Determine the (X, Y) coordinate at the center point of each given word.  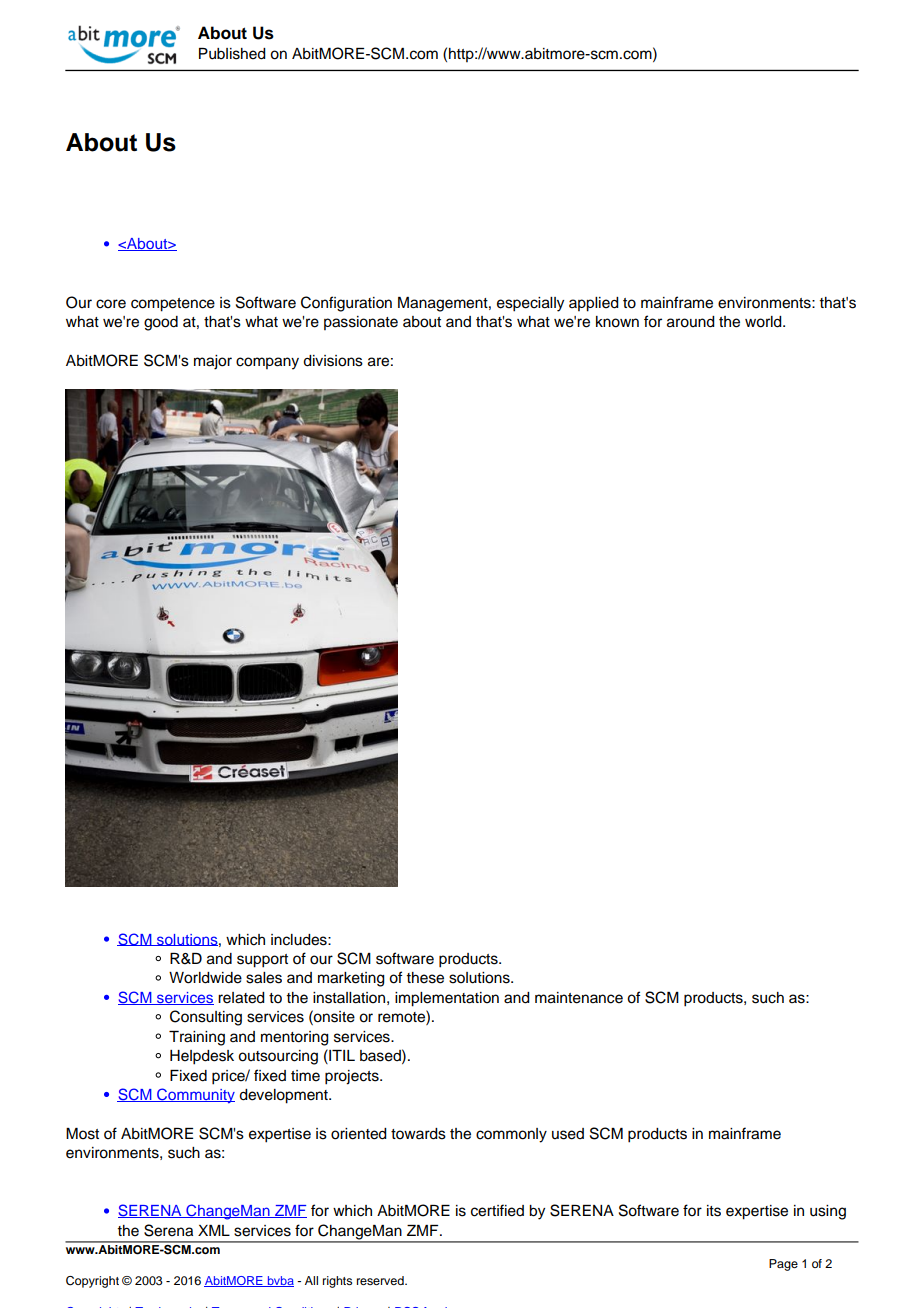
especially (530, 304)
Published (232, 54)
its (714, 1211)
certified (497, 1210)
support (262, 961)
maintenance (579, 998)
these (425, 978)
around (691, 322)
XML (214, 1230)
